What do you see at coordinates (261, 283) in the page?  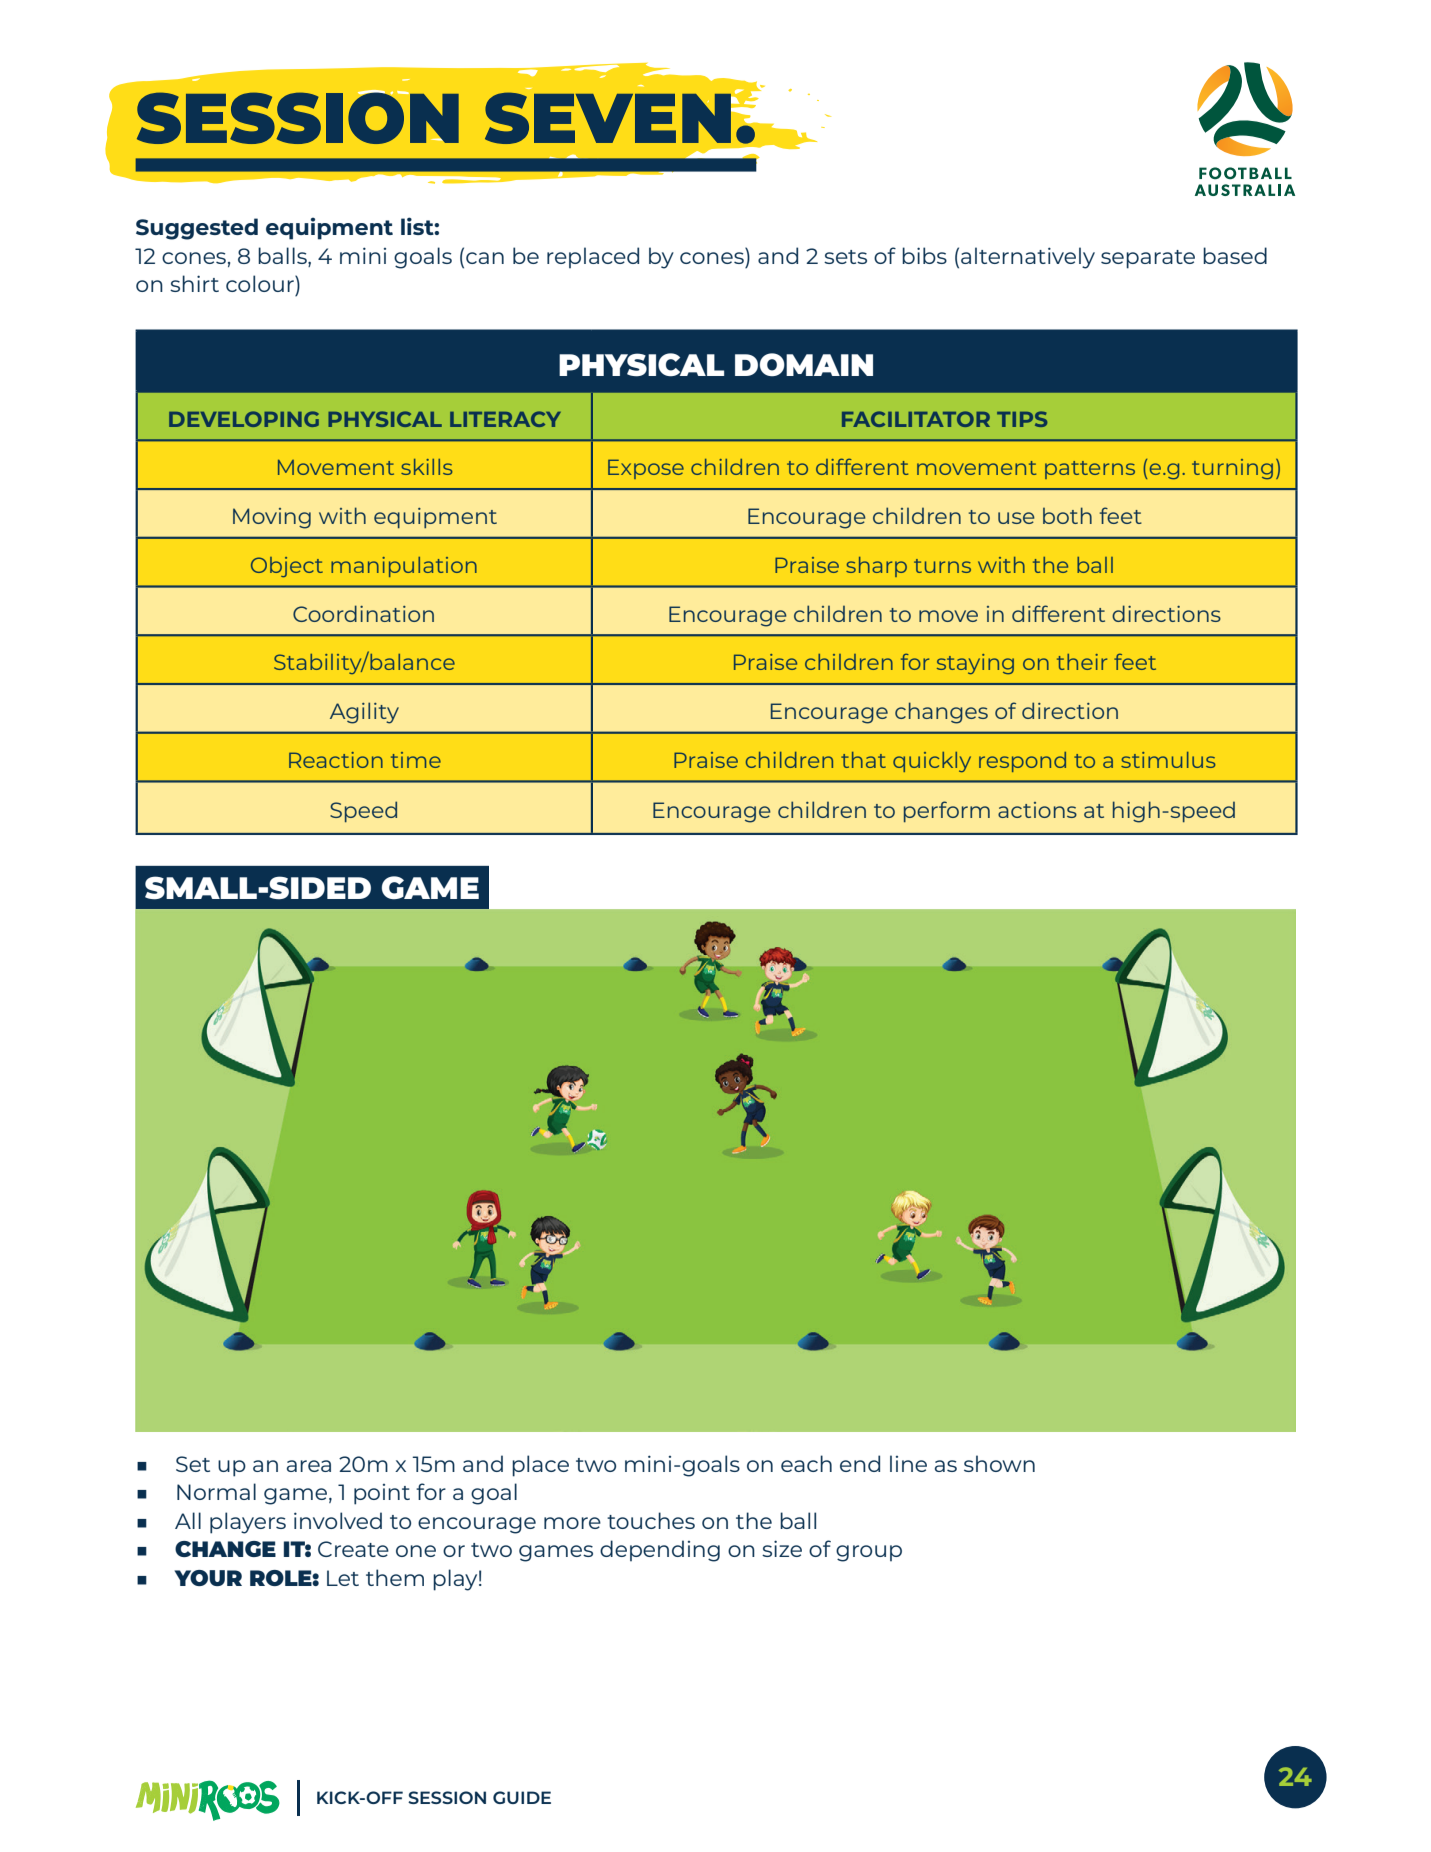 I see `colour` at bounding box center [261, 283].
